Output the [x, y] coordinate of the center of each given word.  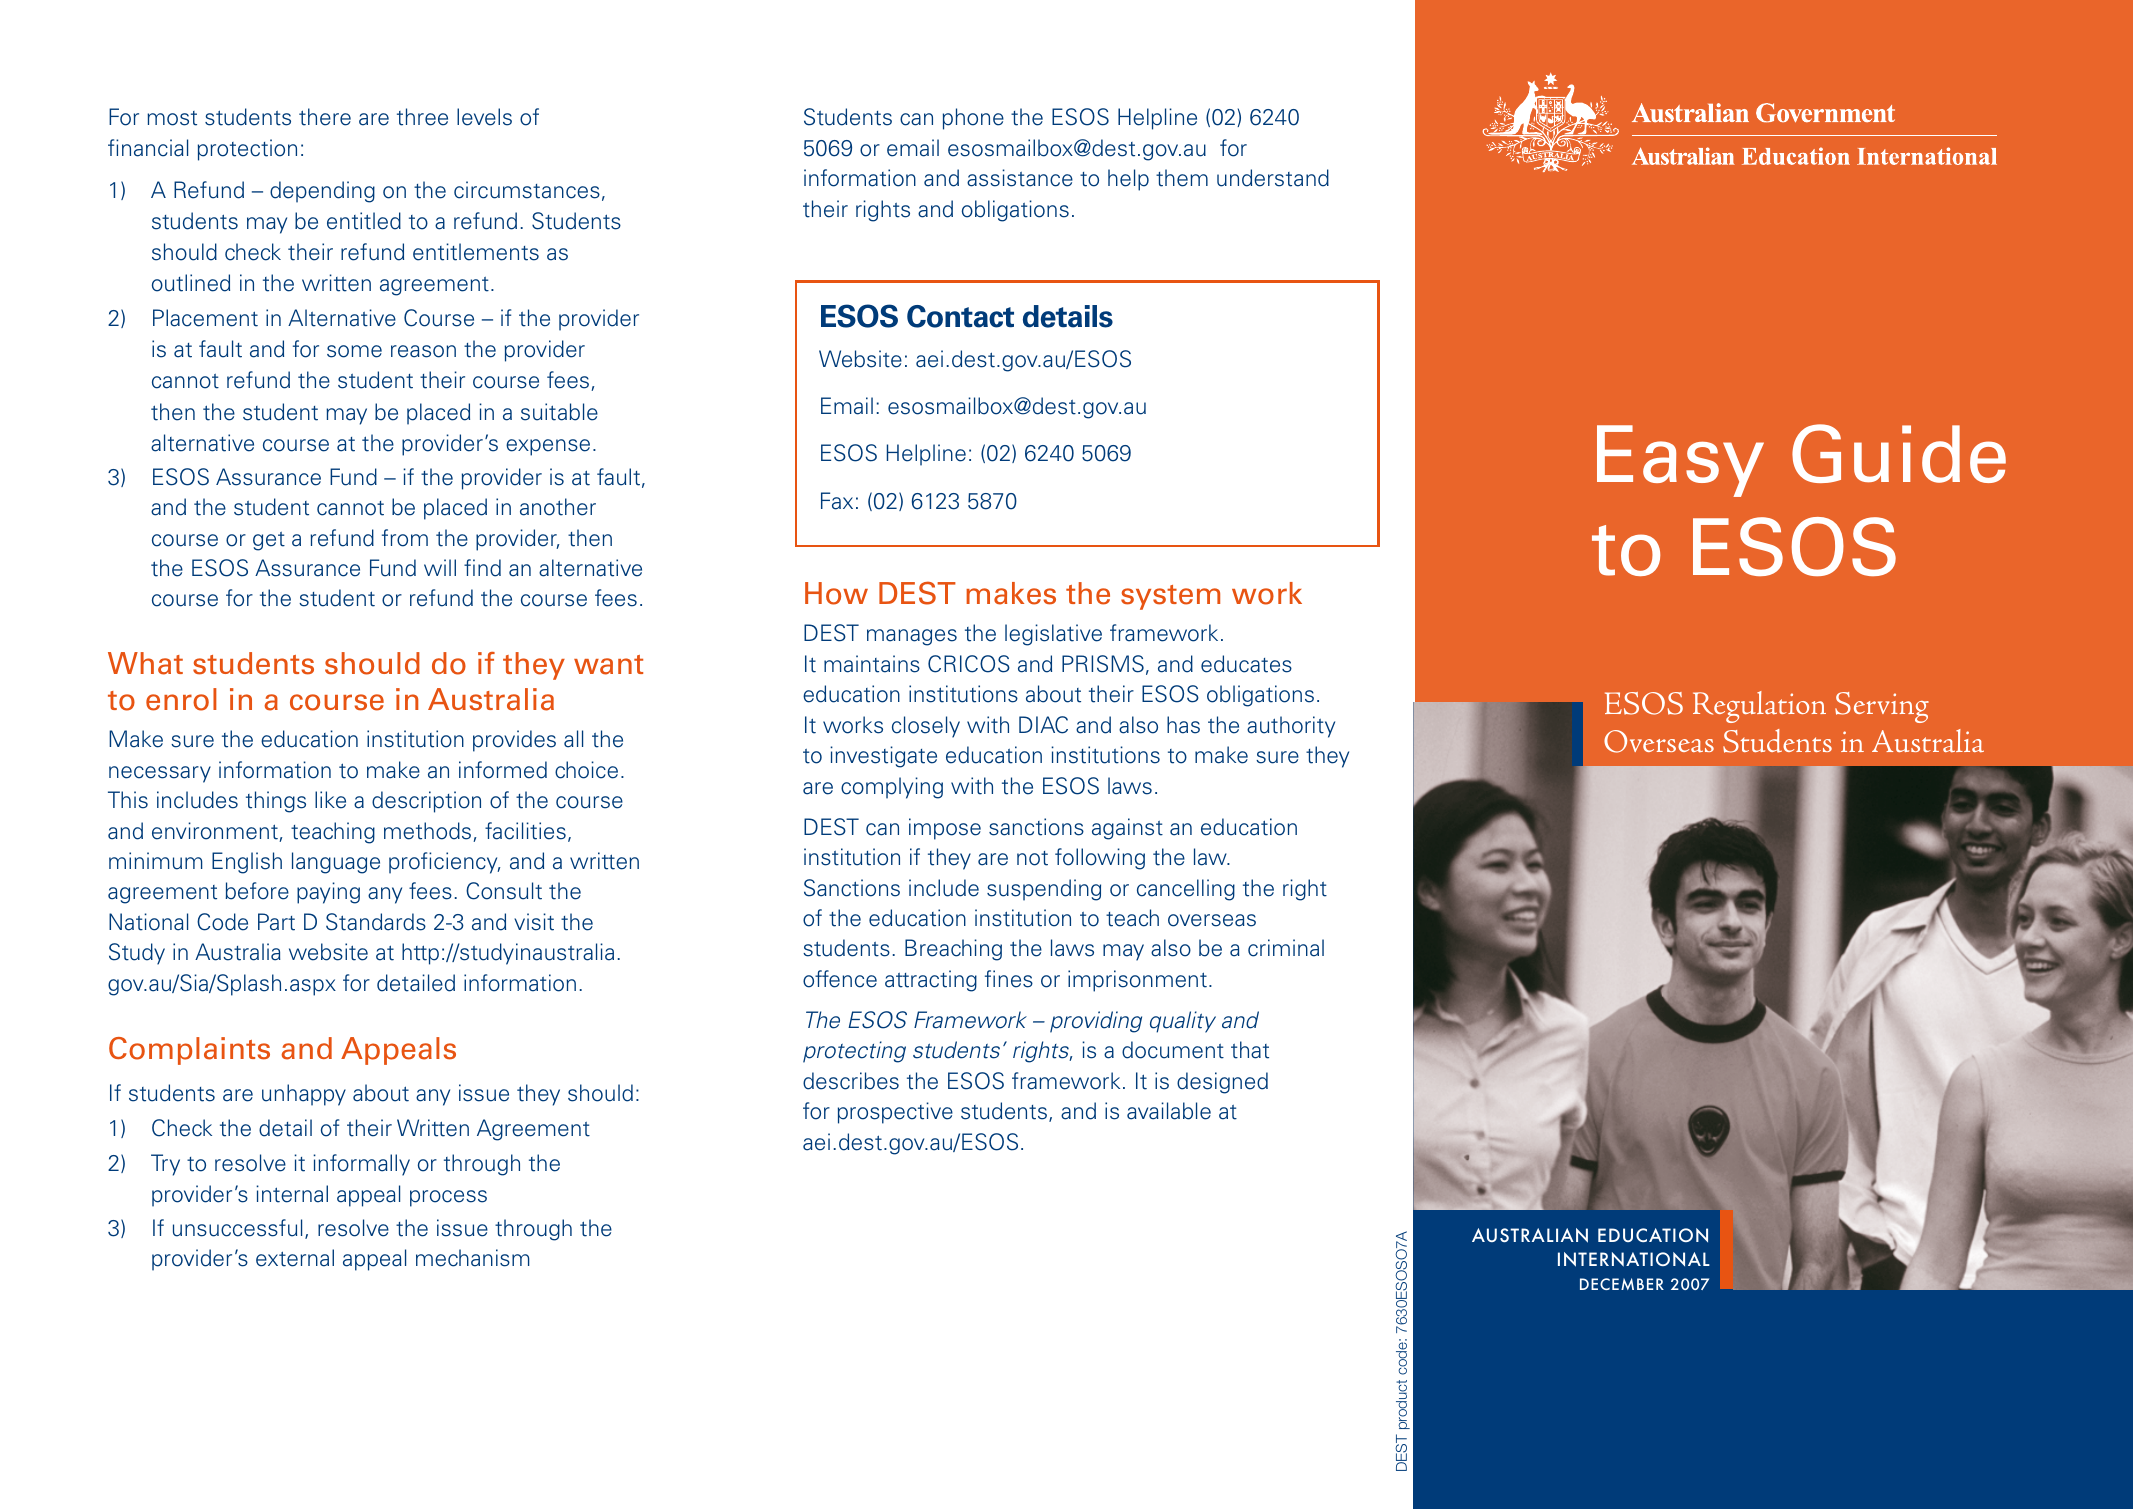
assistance [1020, 178]
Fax [837, 501]
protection [247, 150]
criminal [1286, 948]
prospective [895, 1113]
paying [328, 893]
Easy [1680, 461]
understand [1273, 178]
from [405, 538]
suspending [1044, 890]
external [295, 1258]
